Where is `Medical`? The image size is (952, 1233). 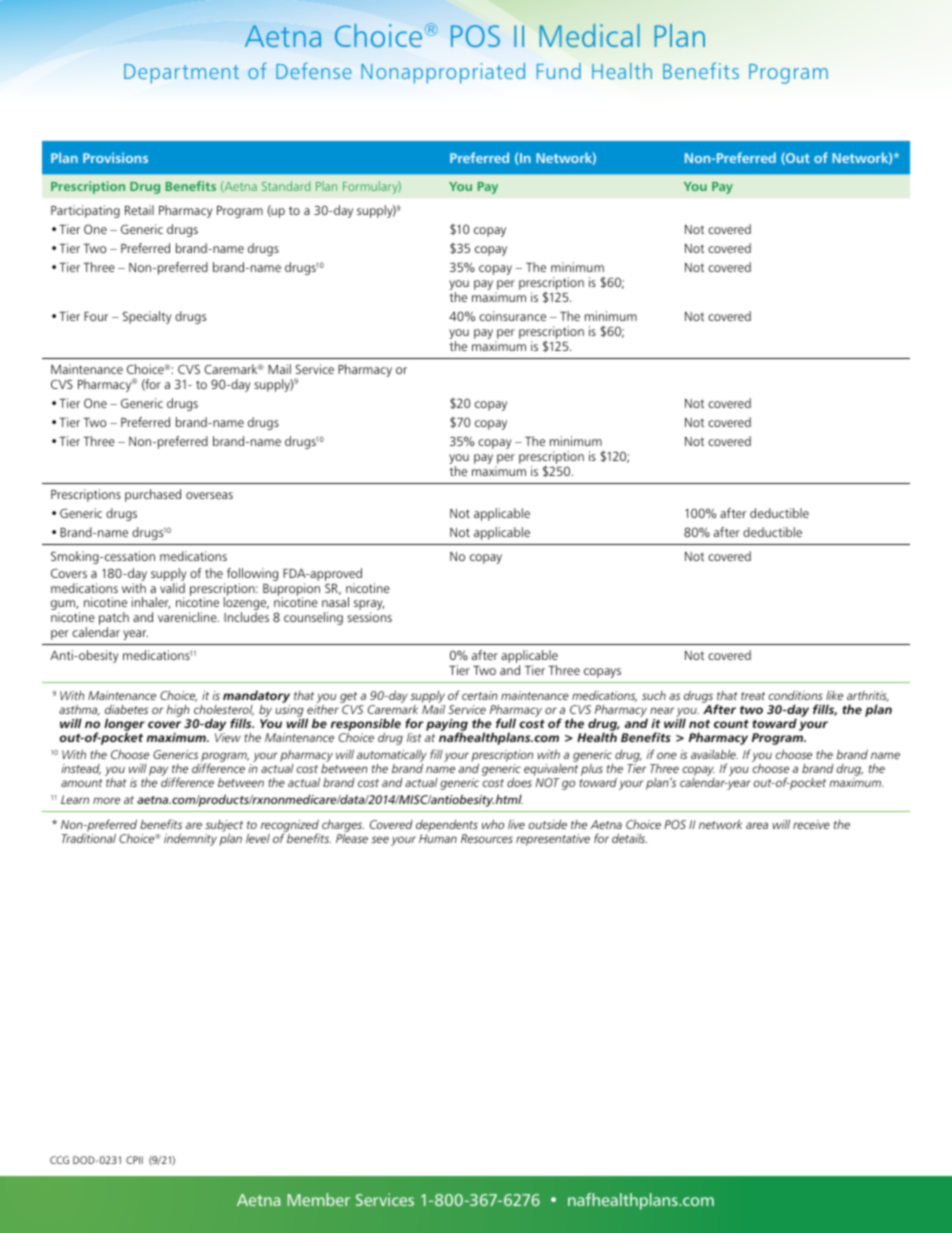 Medical is located at coordinates (590, 35).
